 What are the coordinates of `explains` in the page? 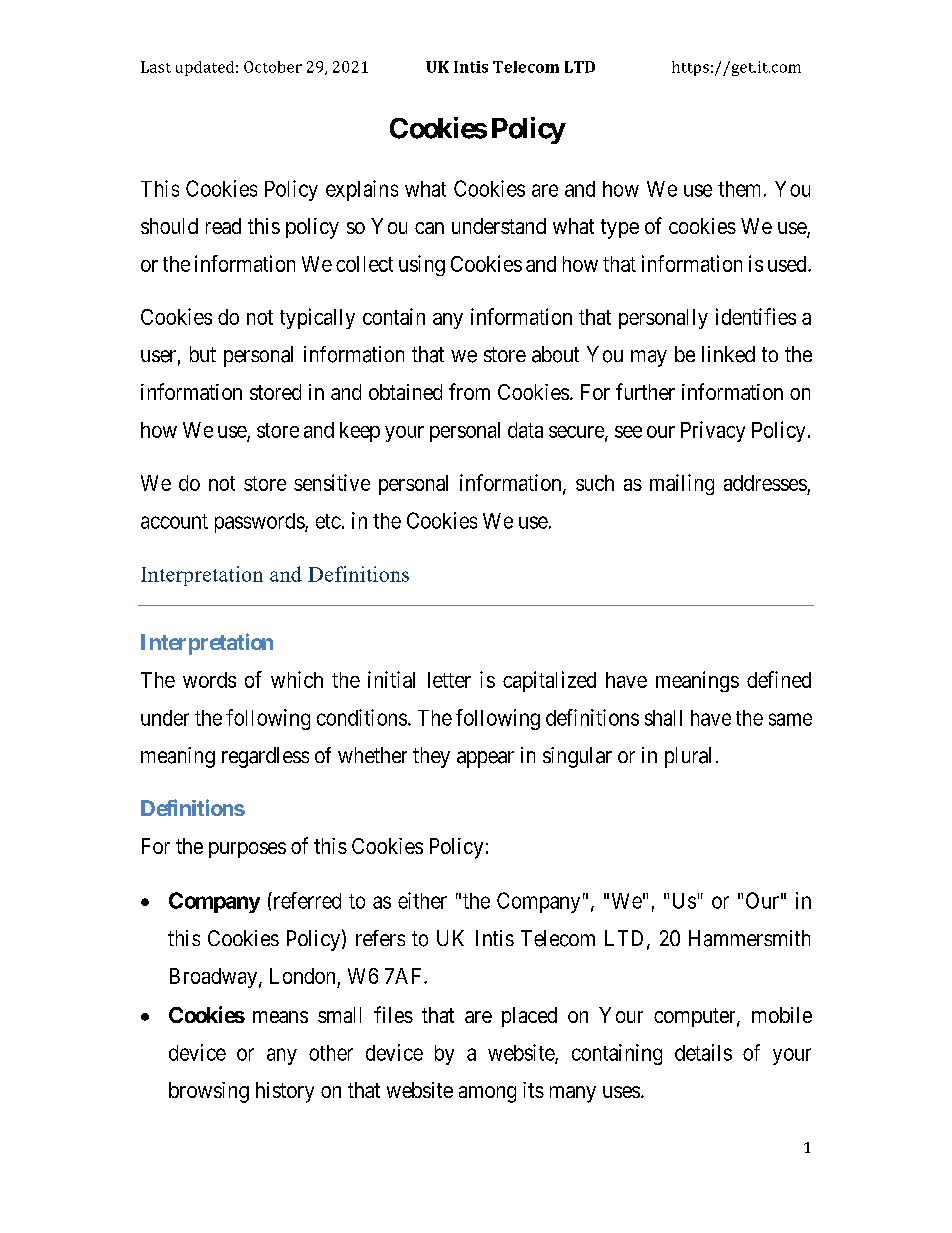 It's located at (362, 190).
